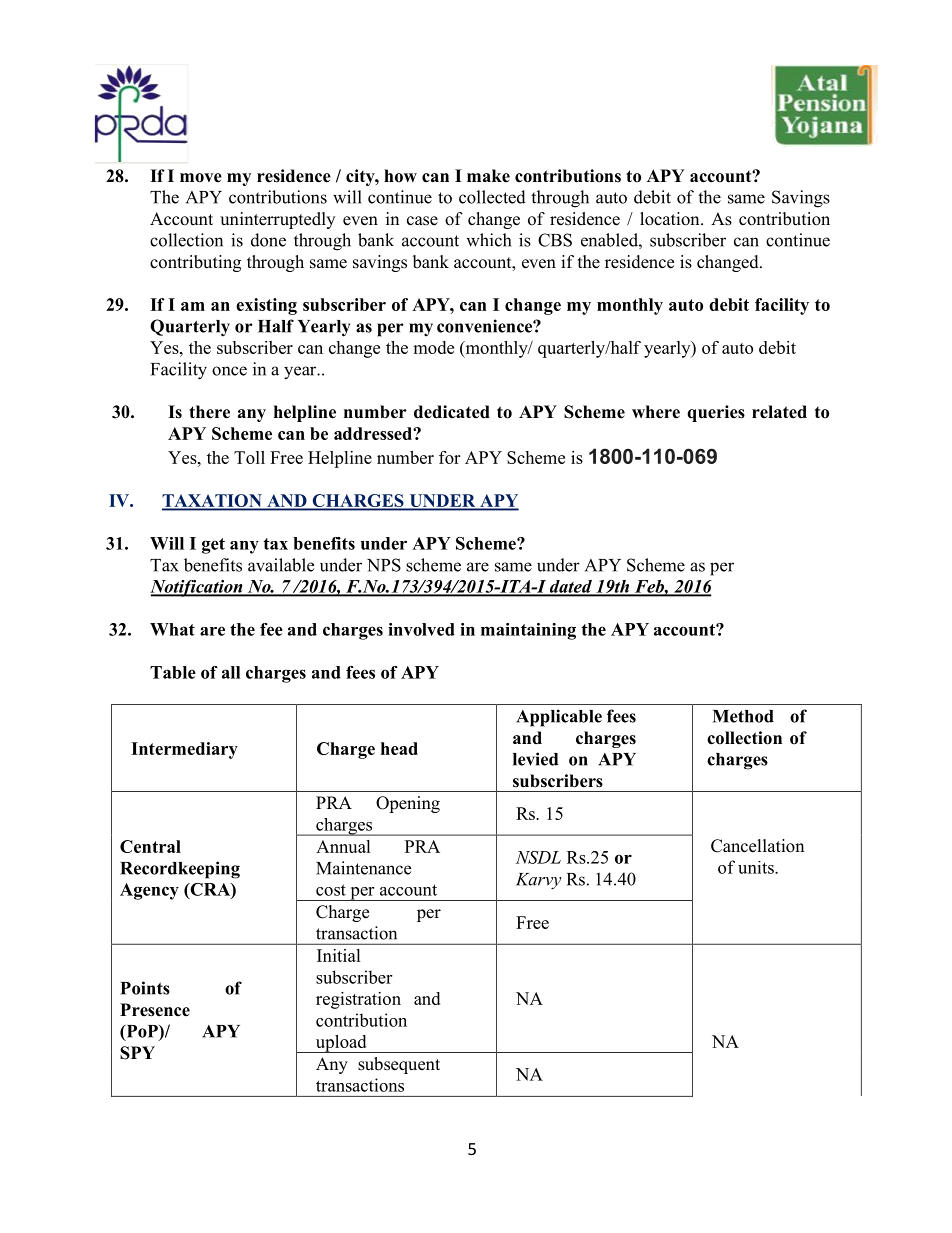  I want to click on involved, so click(421, 629).
